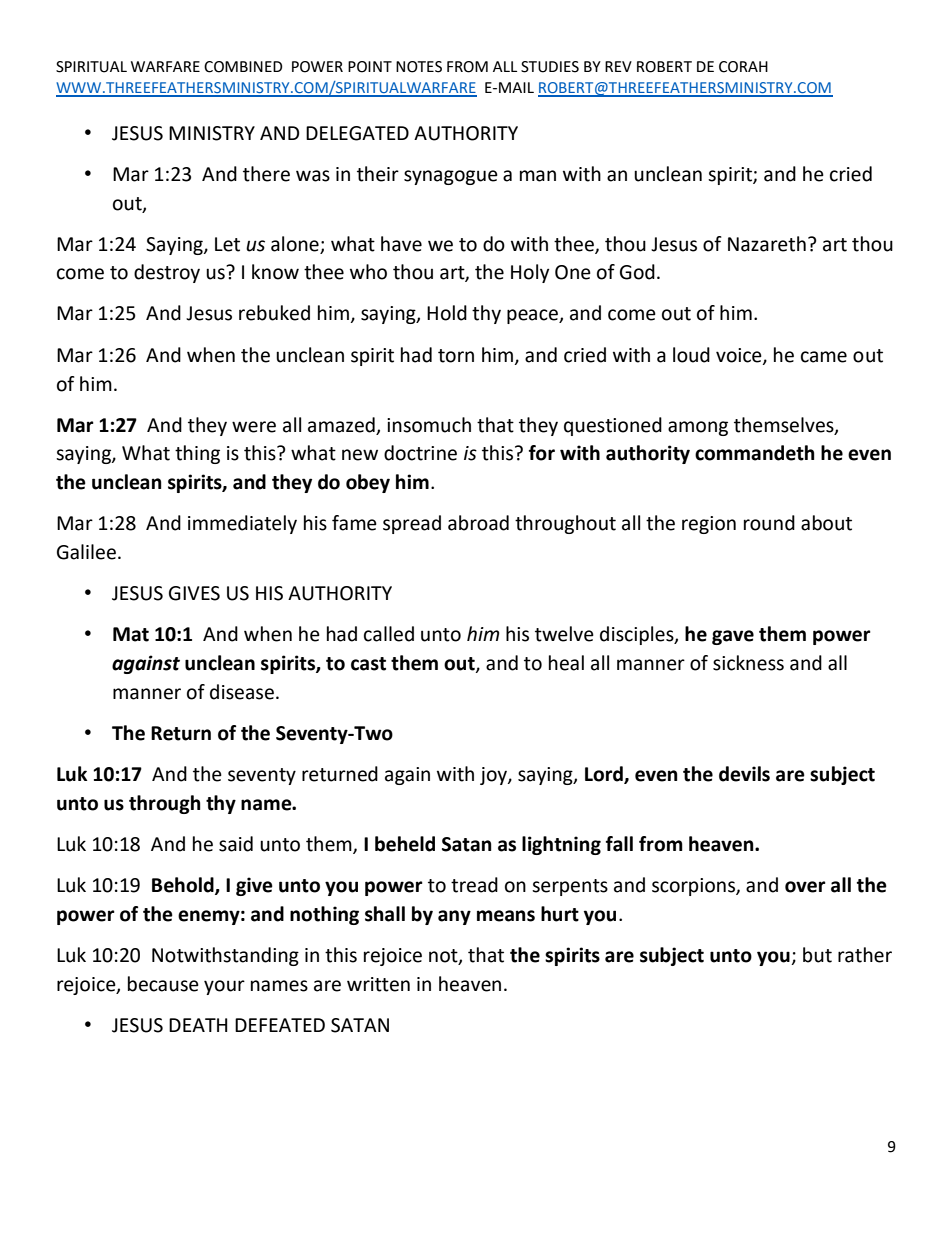  What do you see at coordinates (236, 844) in the image?
I see `said` at bounding box center [236, 844].
